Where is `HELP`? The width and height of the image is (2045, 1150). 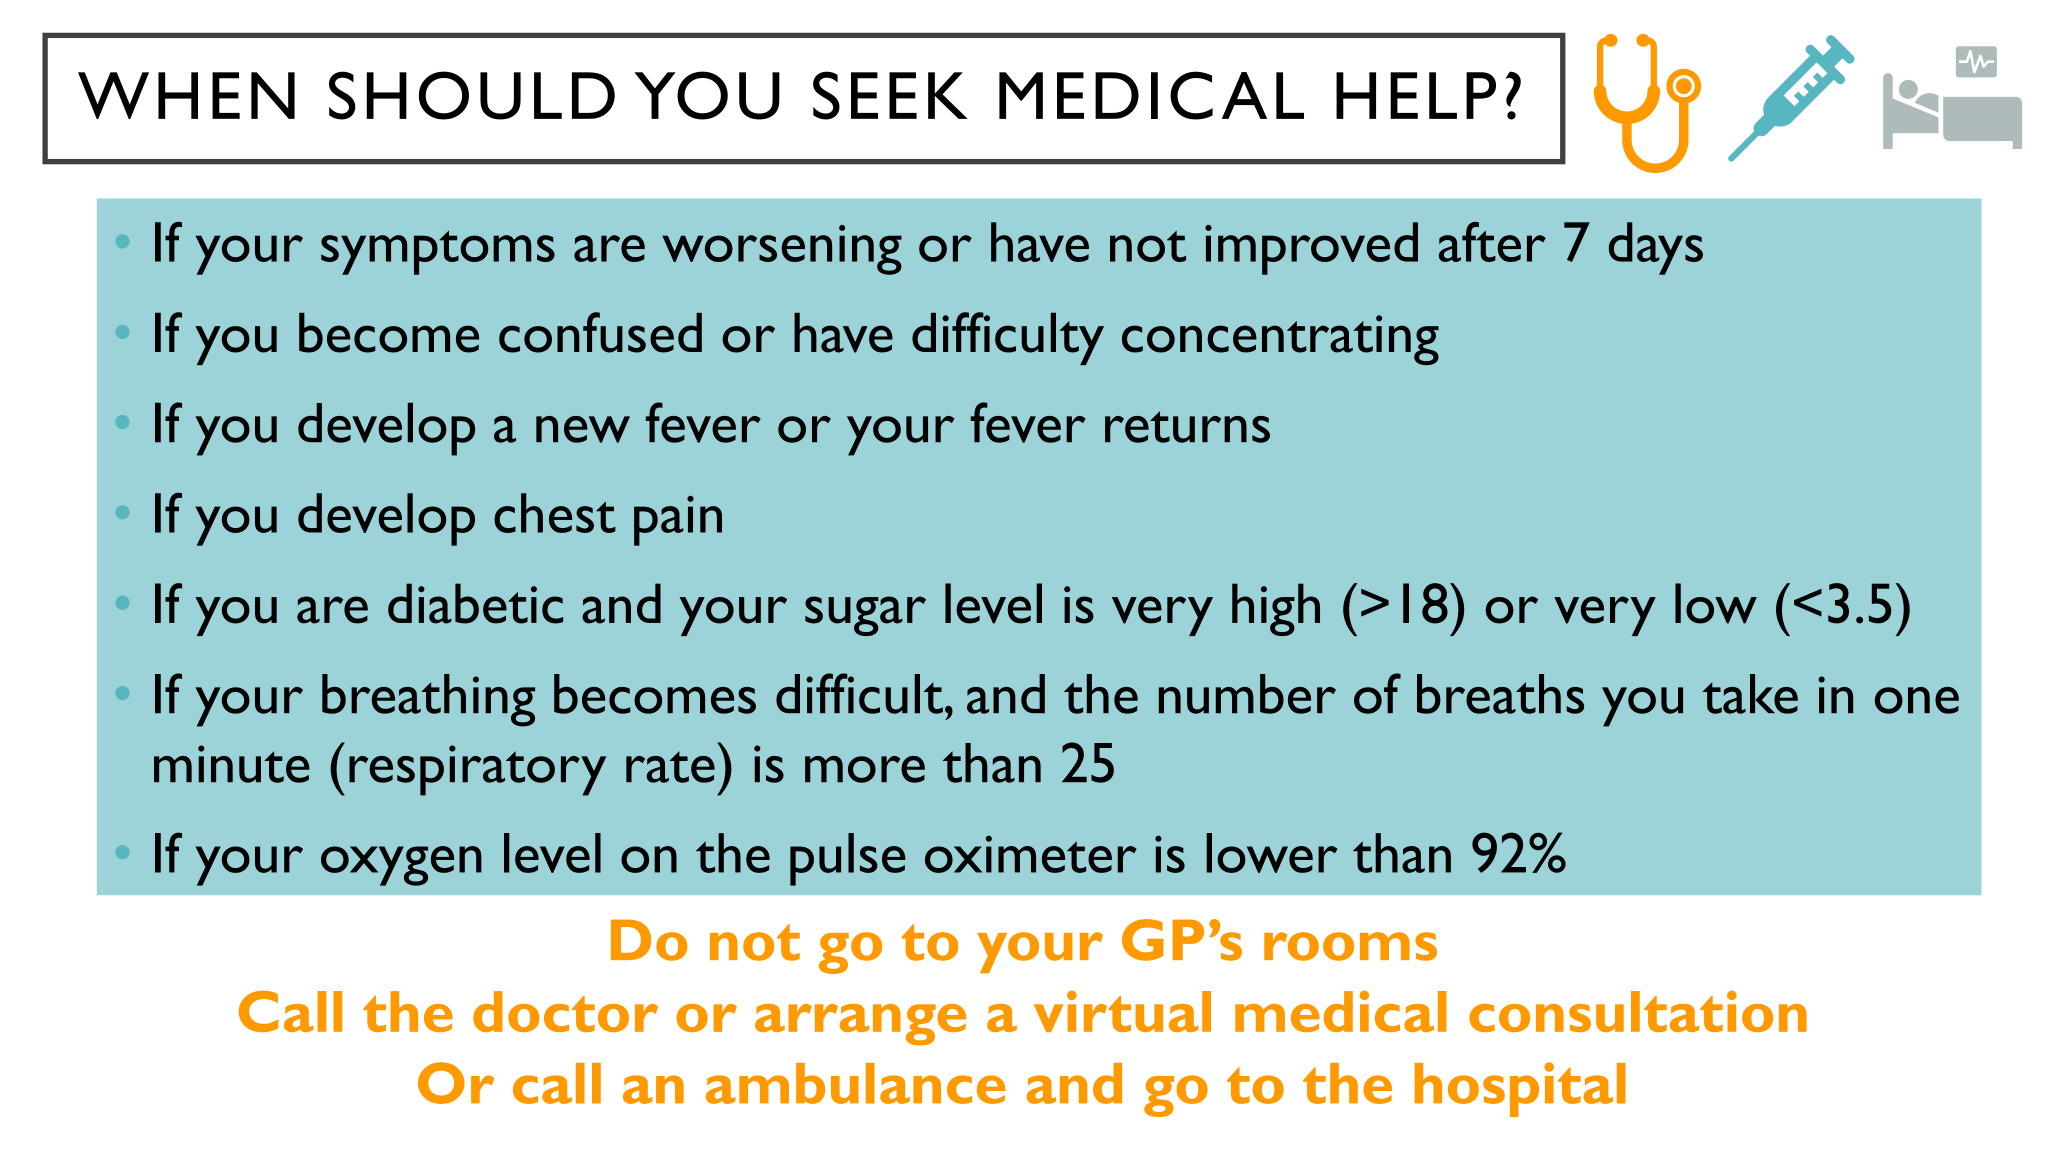
HELP is located at coordinates (1416, 95).
